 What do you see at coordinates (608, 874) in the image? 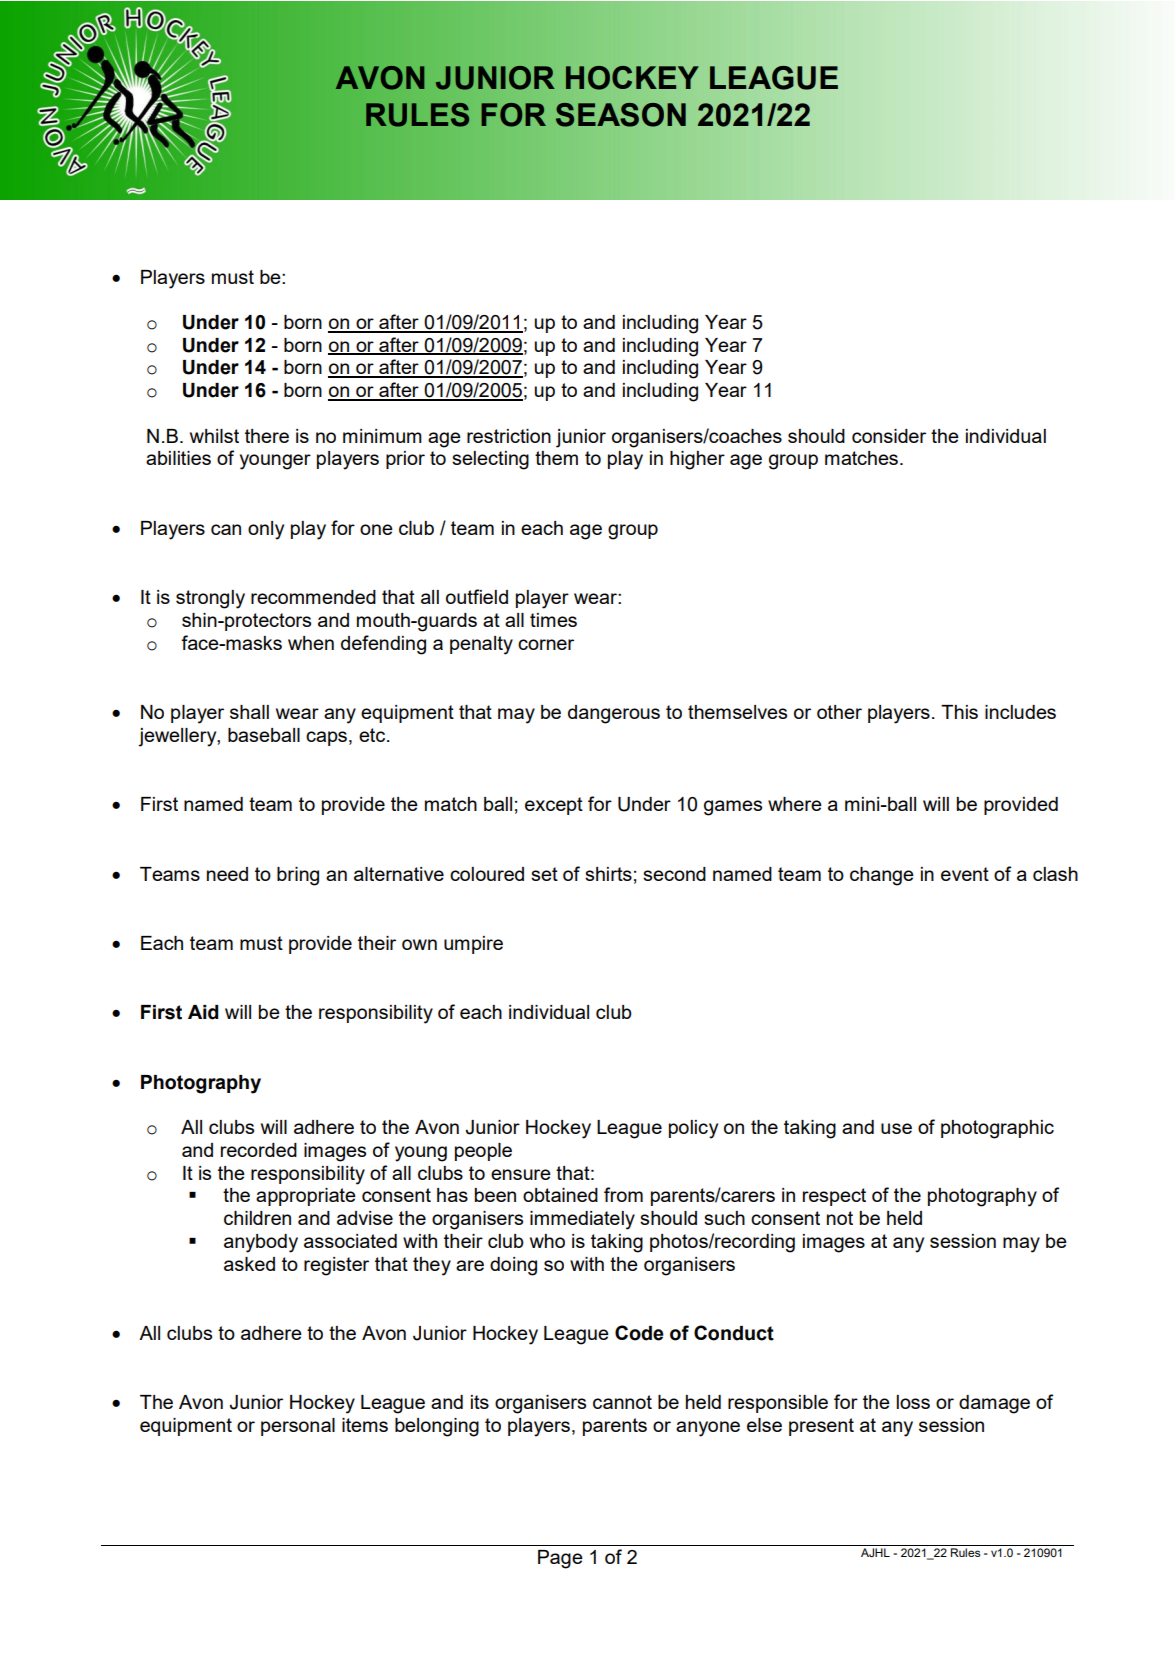
I see `shirts` at bounding box center [608, 874].
